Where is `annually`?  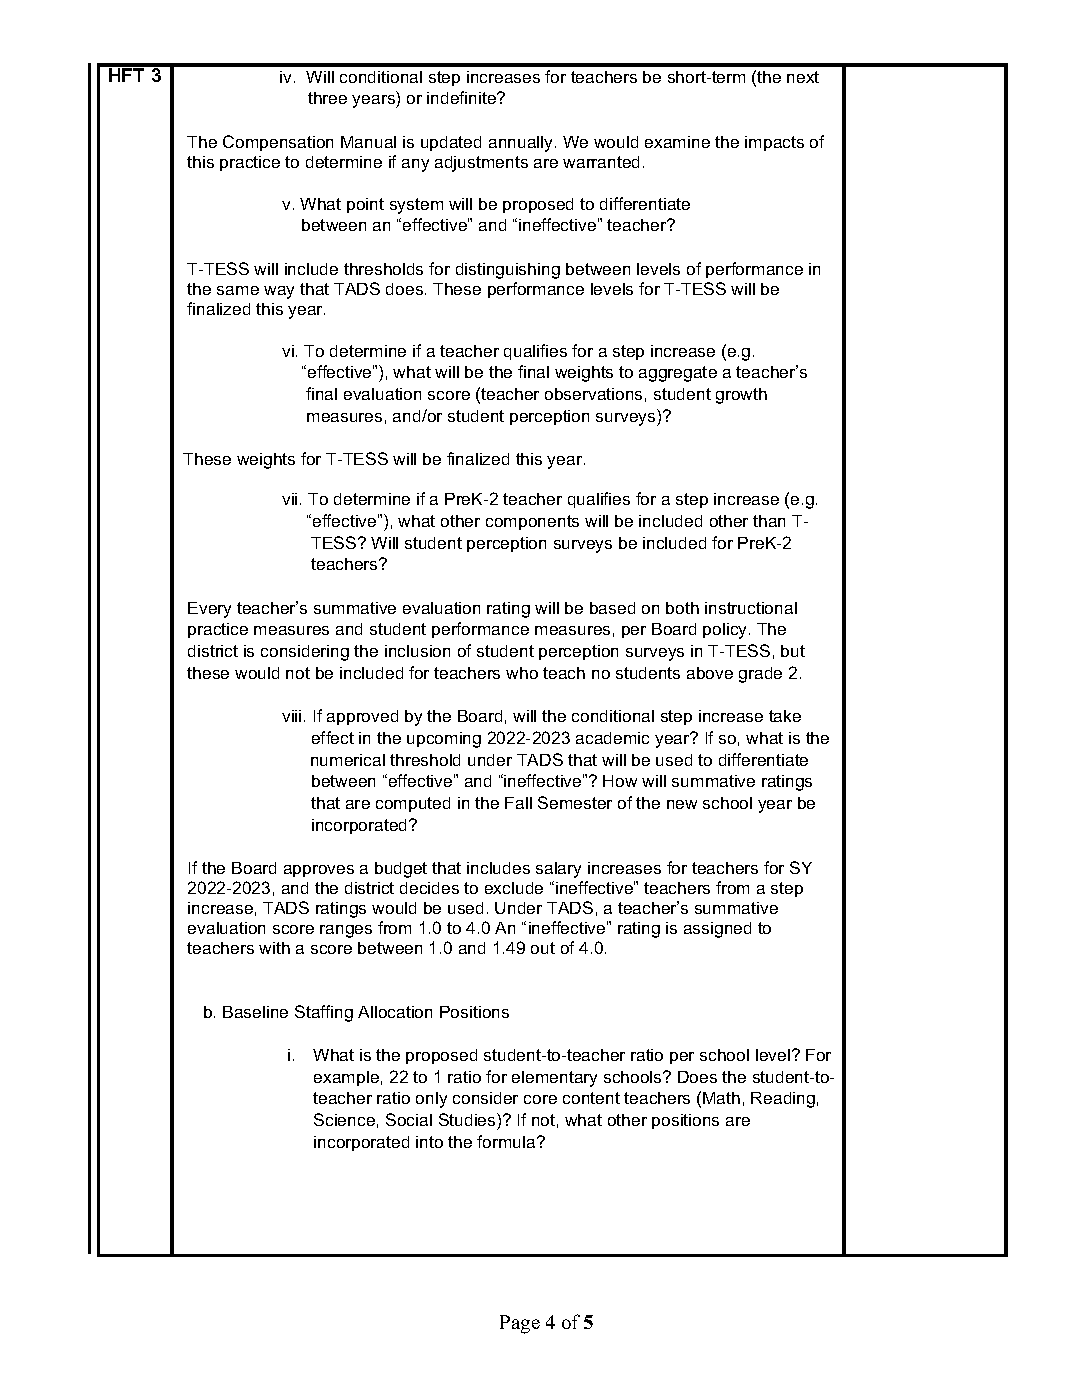 annually is located at coordinates (522, 144).
